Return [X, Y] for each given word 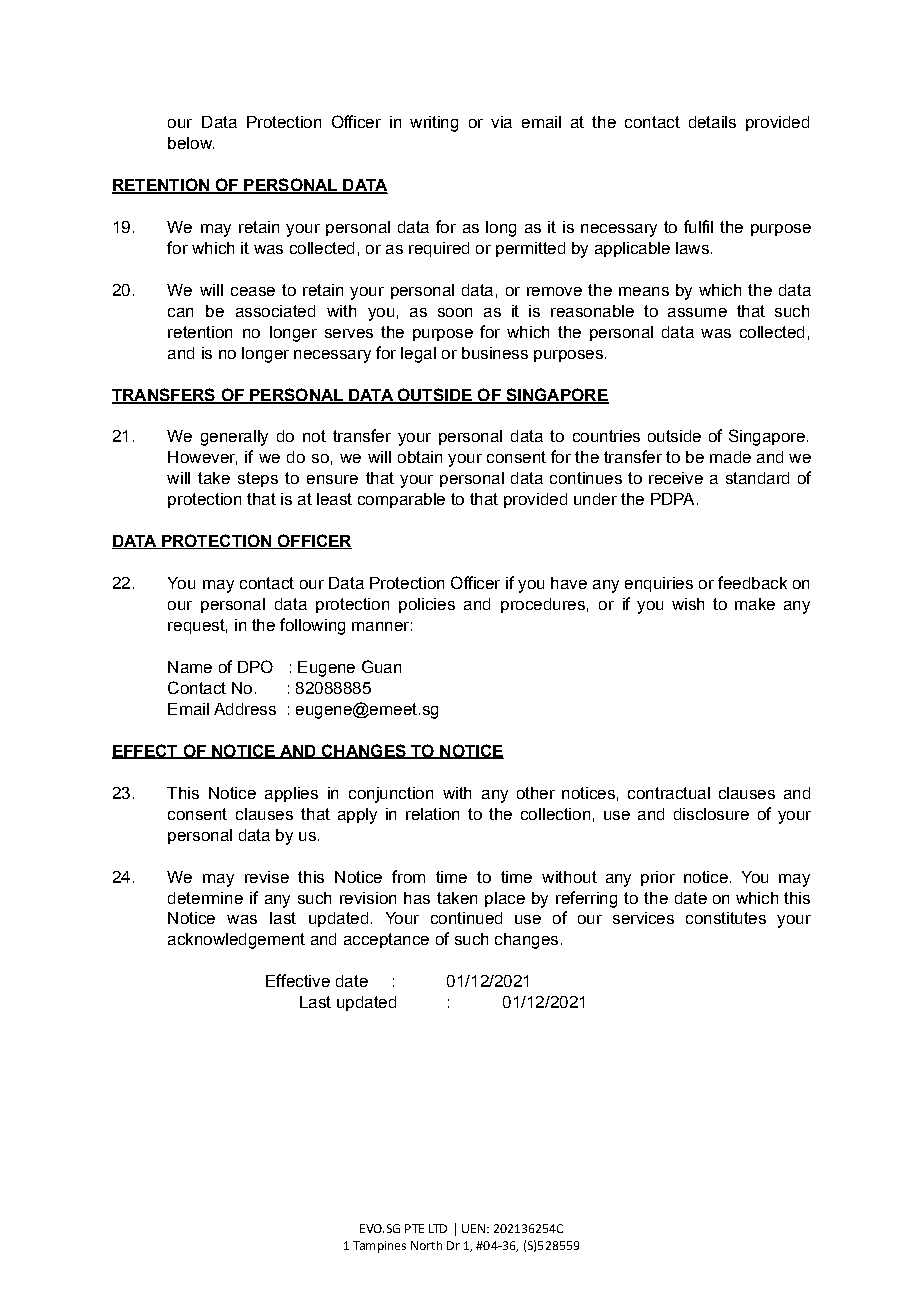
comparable [401, 500]
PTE [414, 1228]
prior [658, 878]
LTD [438, 1228]
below [191, 143]
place [505, 899]
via [501, 122]
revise [267, 877]
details [712, 122]
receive [676, 478]
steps [258, 479]
